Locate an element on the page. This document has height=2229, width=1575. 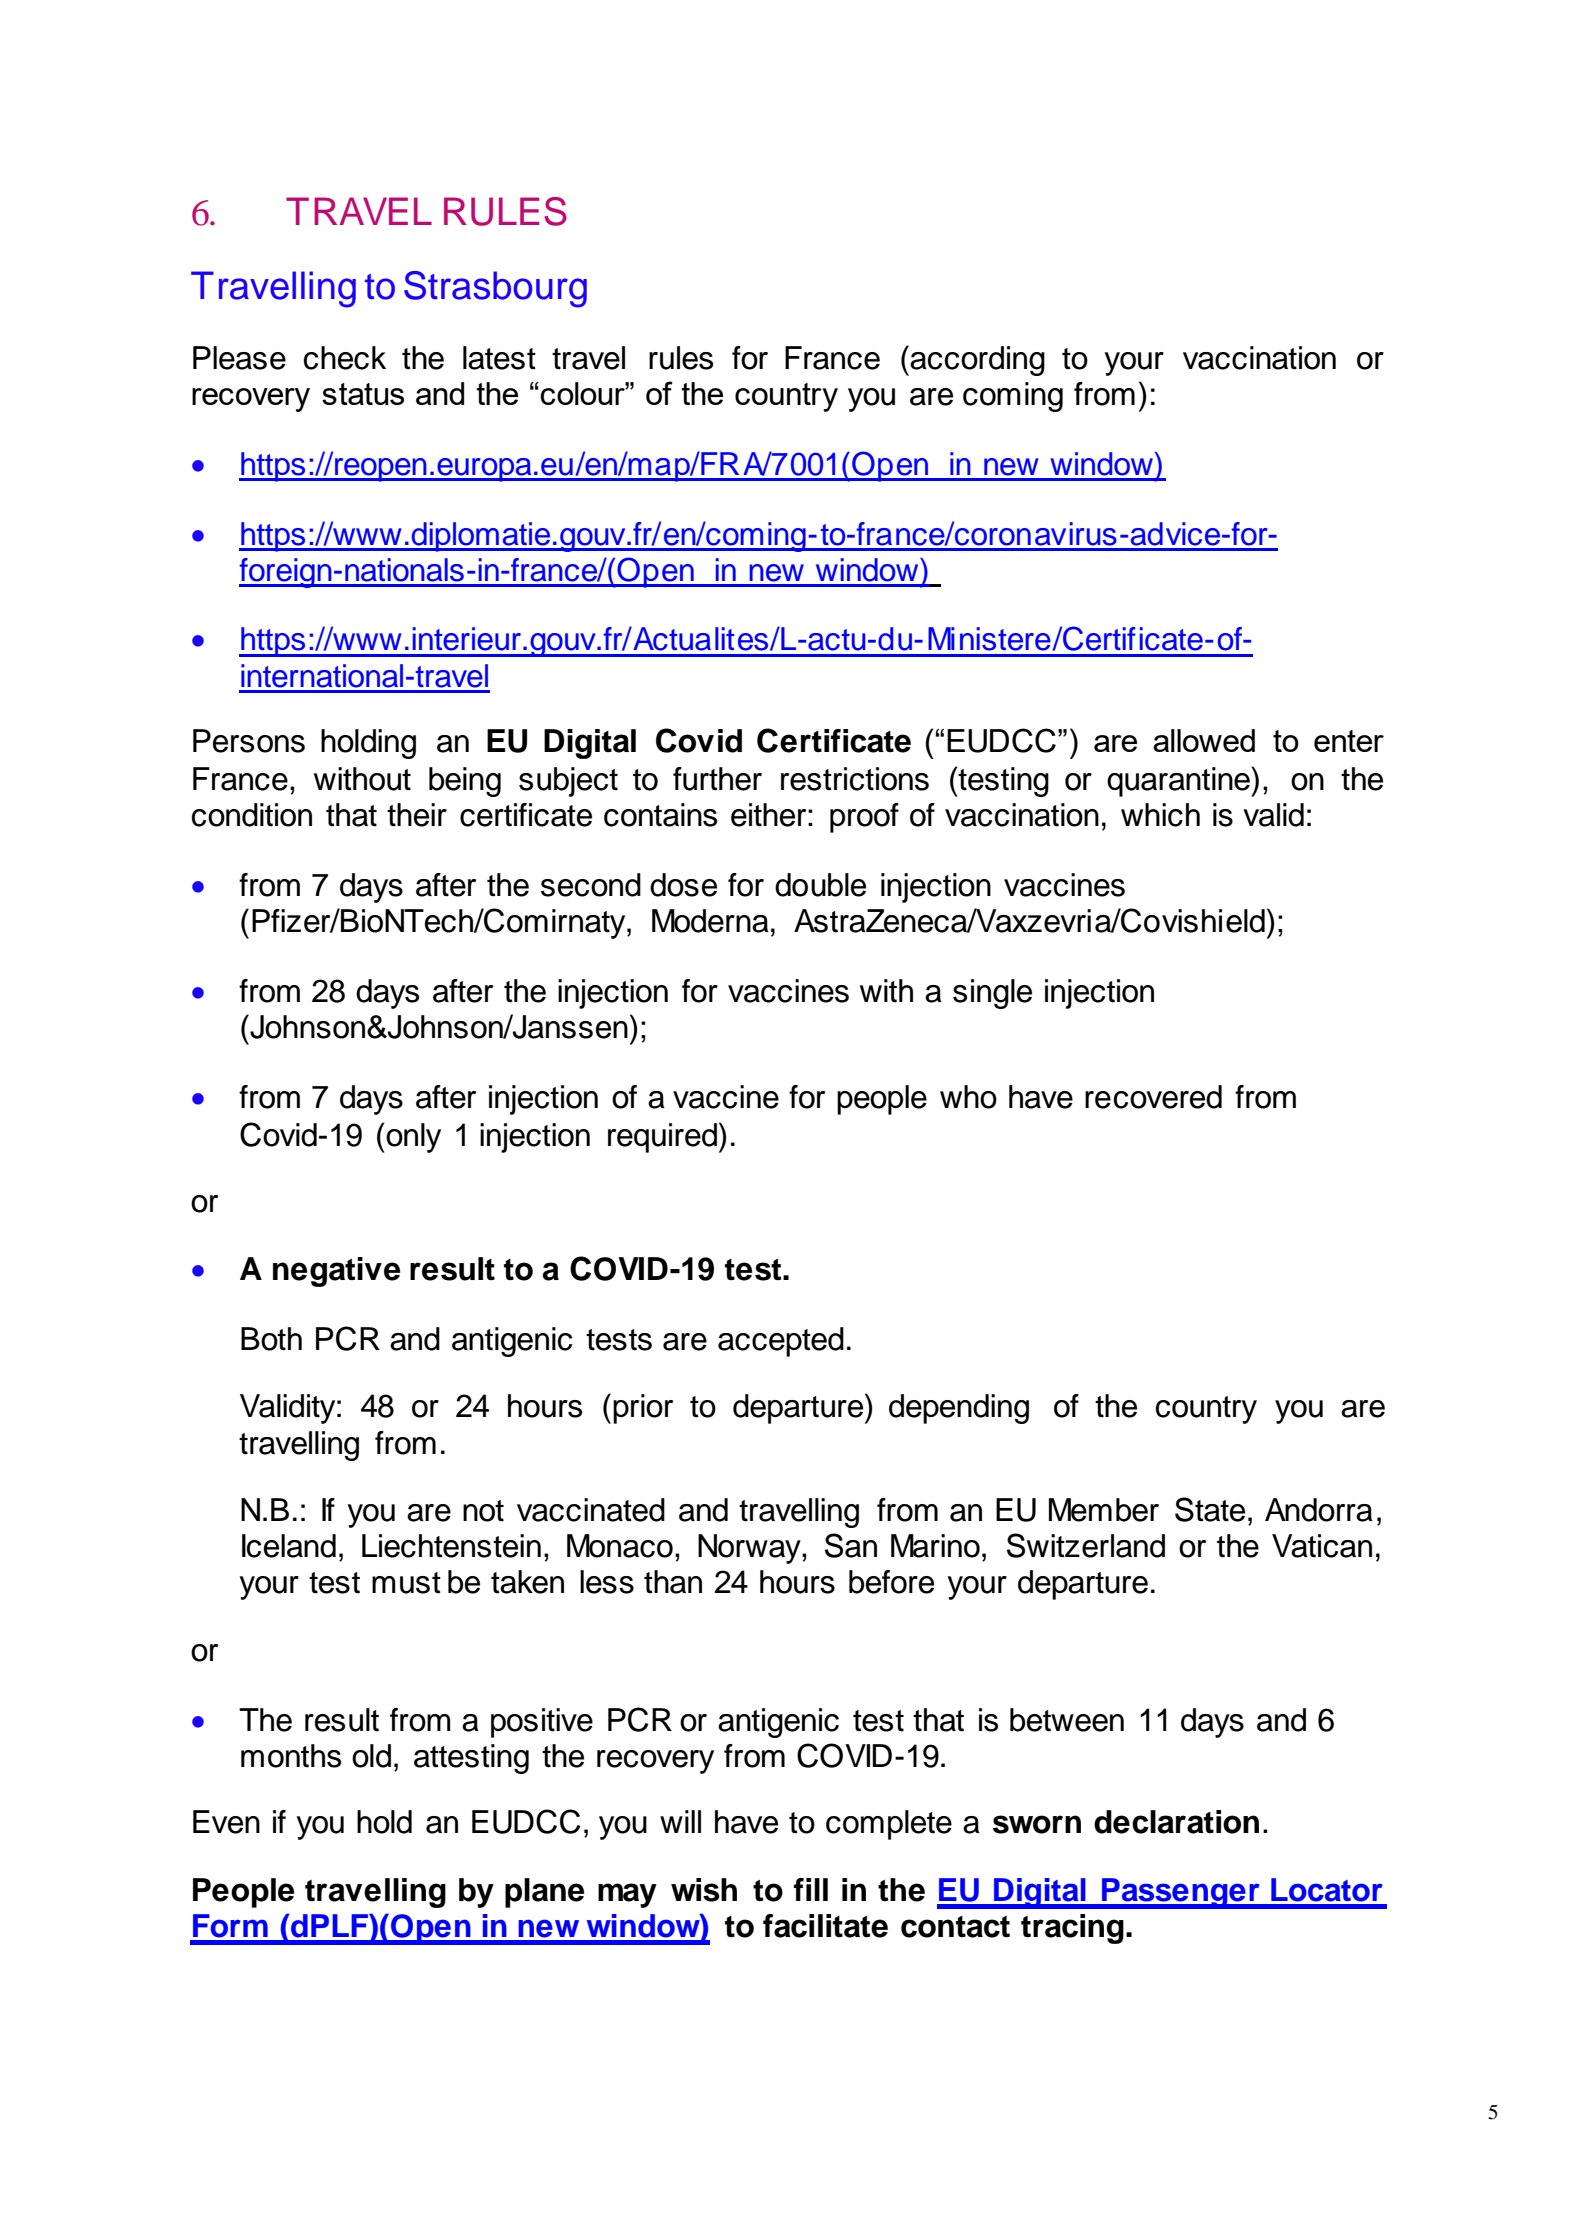
required is located at coordinates (662, 1138).
